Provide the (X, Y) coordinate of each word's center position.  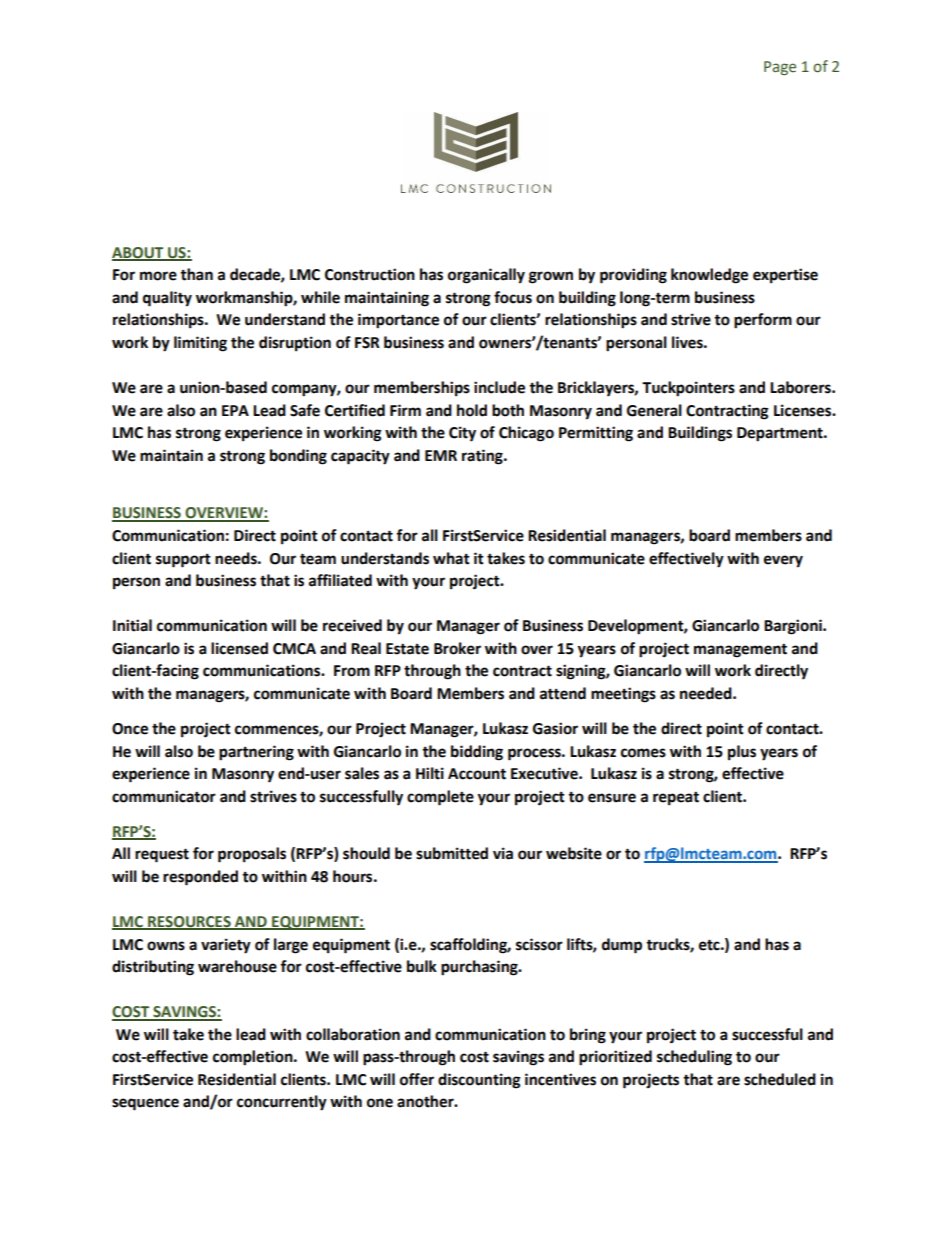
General (654, 410)
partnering (256, 753)
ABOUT (139, 253)
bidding (477, 753)
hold (472, 410)
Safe (305, 410)
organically (486, 276)
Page (780, 68)
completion (254, 1058)
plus (742, 753)
